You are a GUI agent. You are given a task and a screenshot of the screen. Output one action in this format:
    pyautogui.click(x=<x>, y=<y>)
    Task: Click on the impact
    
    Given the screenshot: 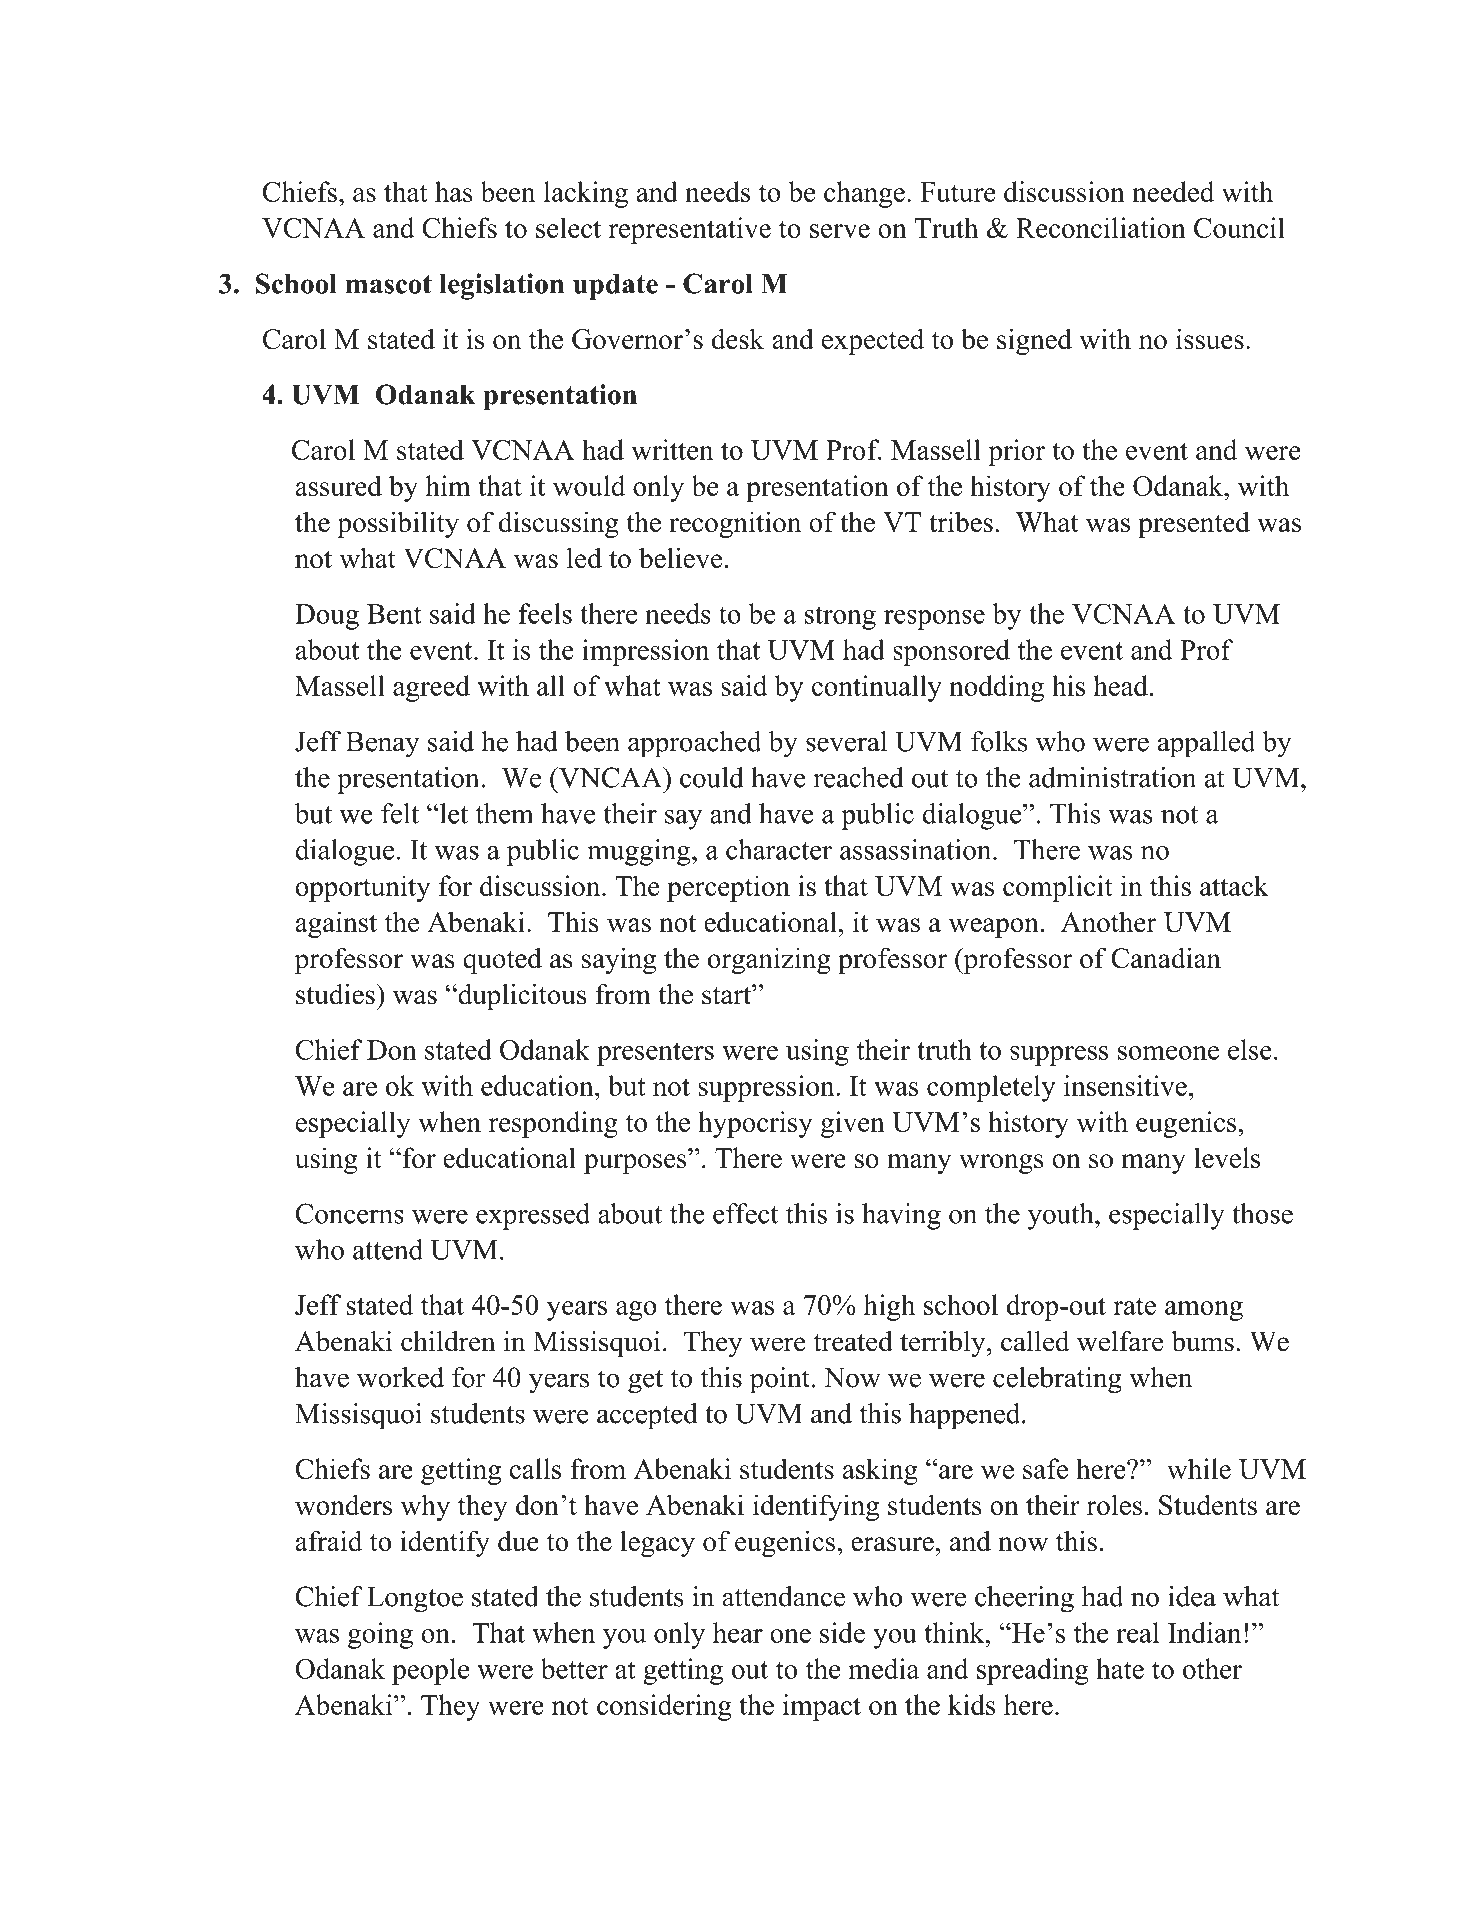 What is the action you would take?
    pyautogui.click(x=822, y=1707)
